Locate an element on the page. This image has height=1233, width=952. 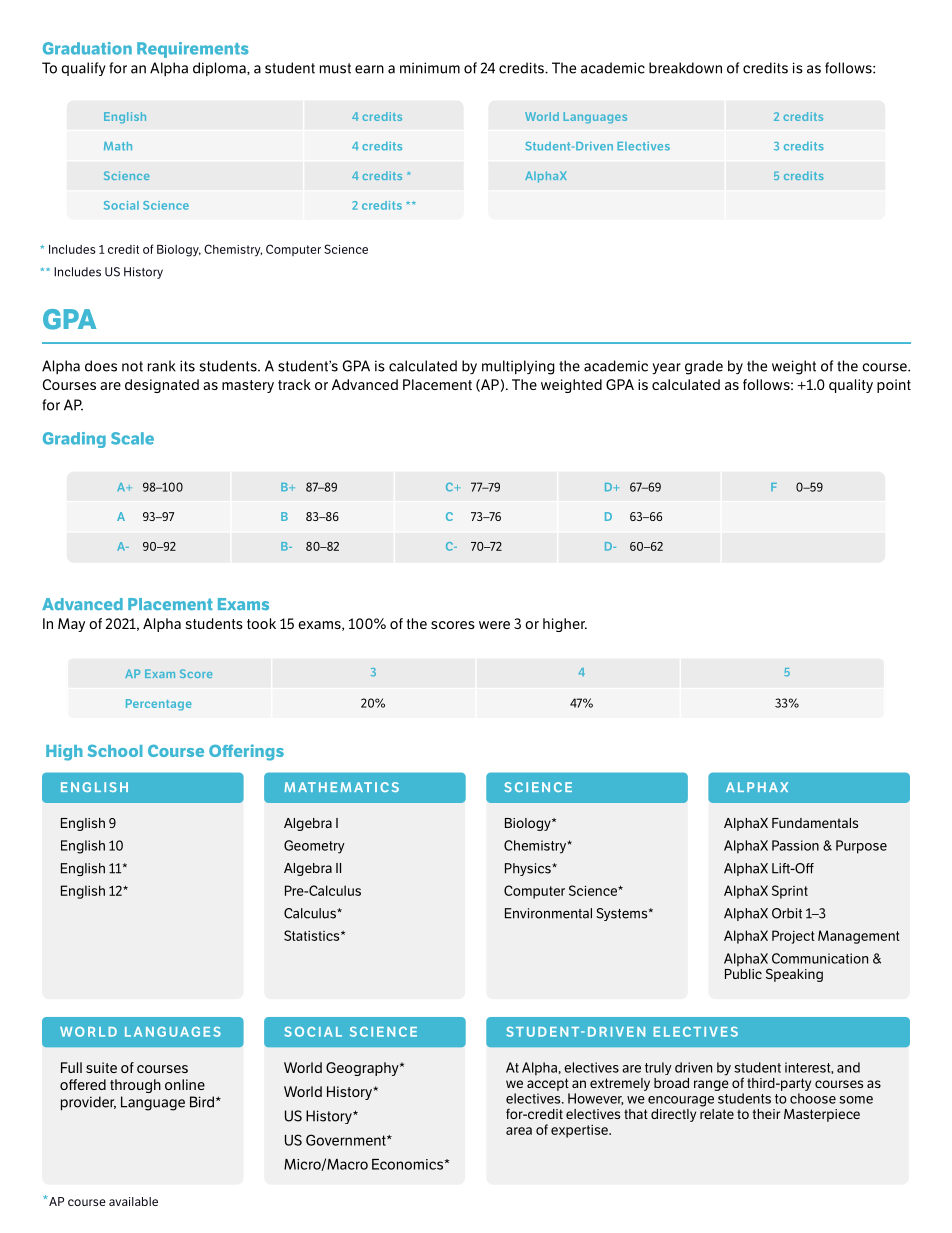
School is located at coordinates (115, 750).
